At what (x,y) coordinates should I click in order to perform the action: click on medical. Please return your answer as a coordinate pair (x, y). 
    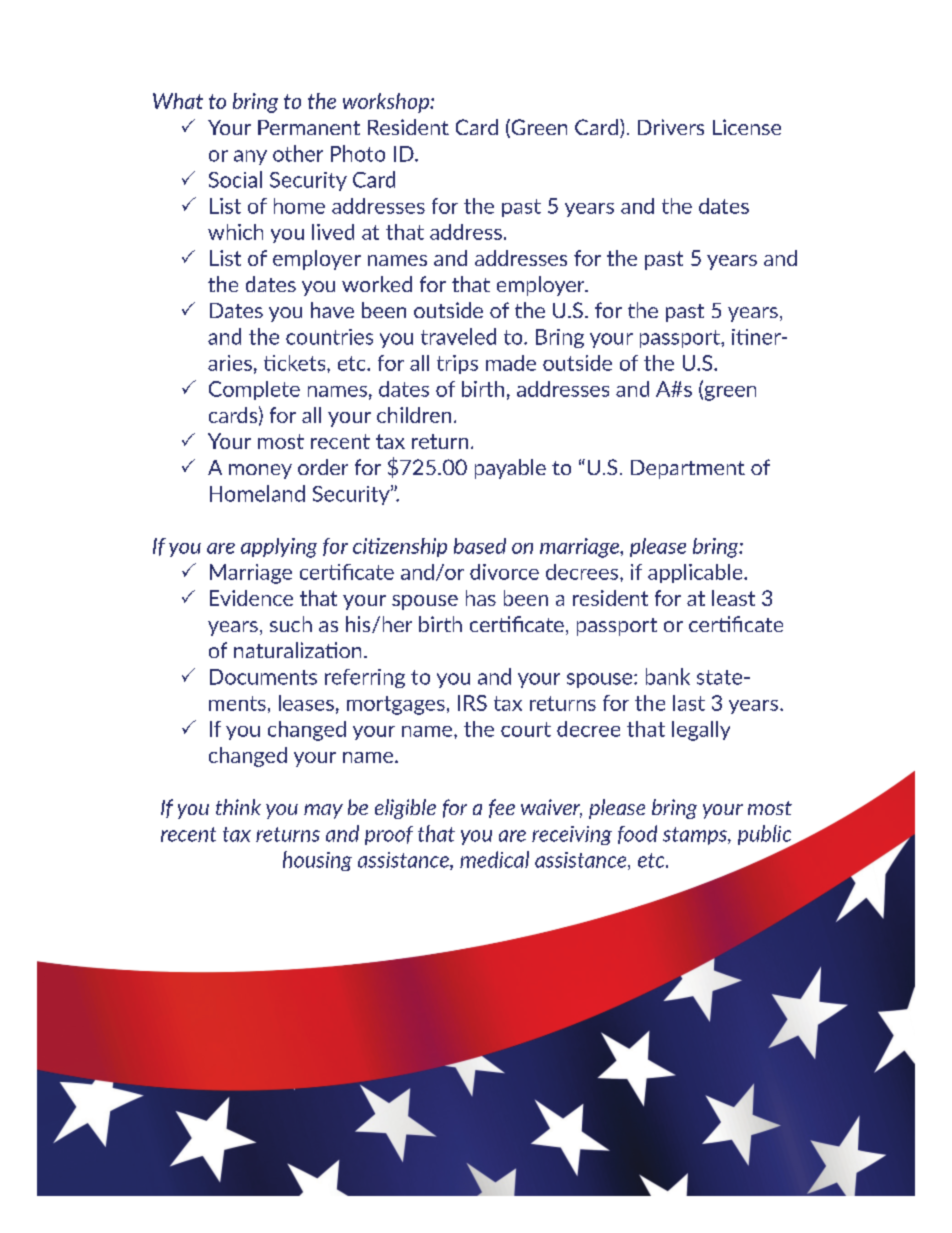
    Looking at the image, I should click on (494, 859).
